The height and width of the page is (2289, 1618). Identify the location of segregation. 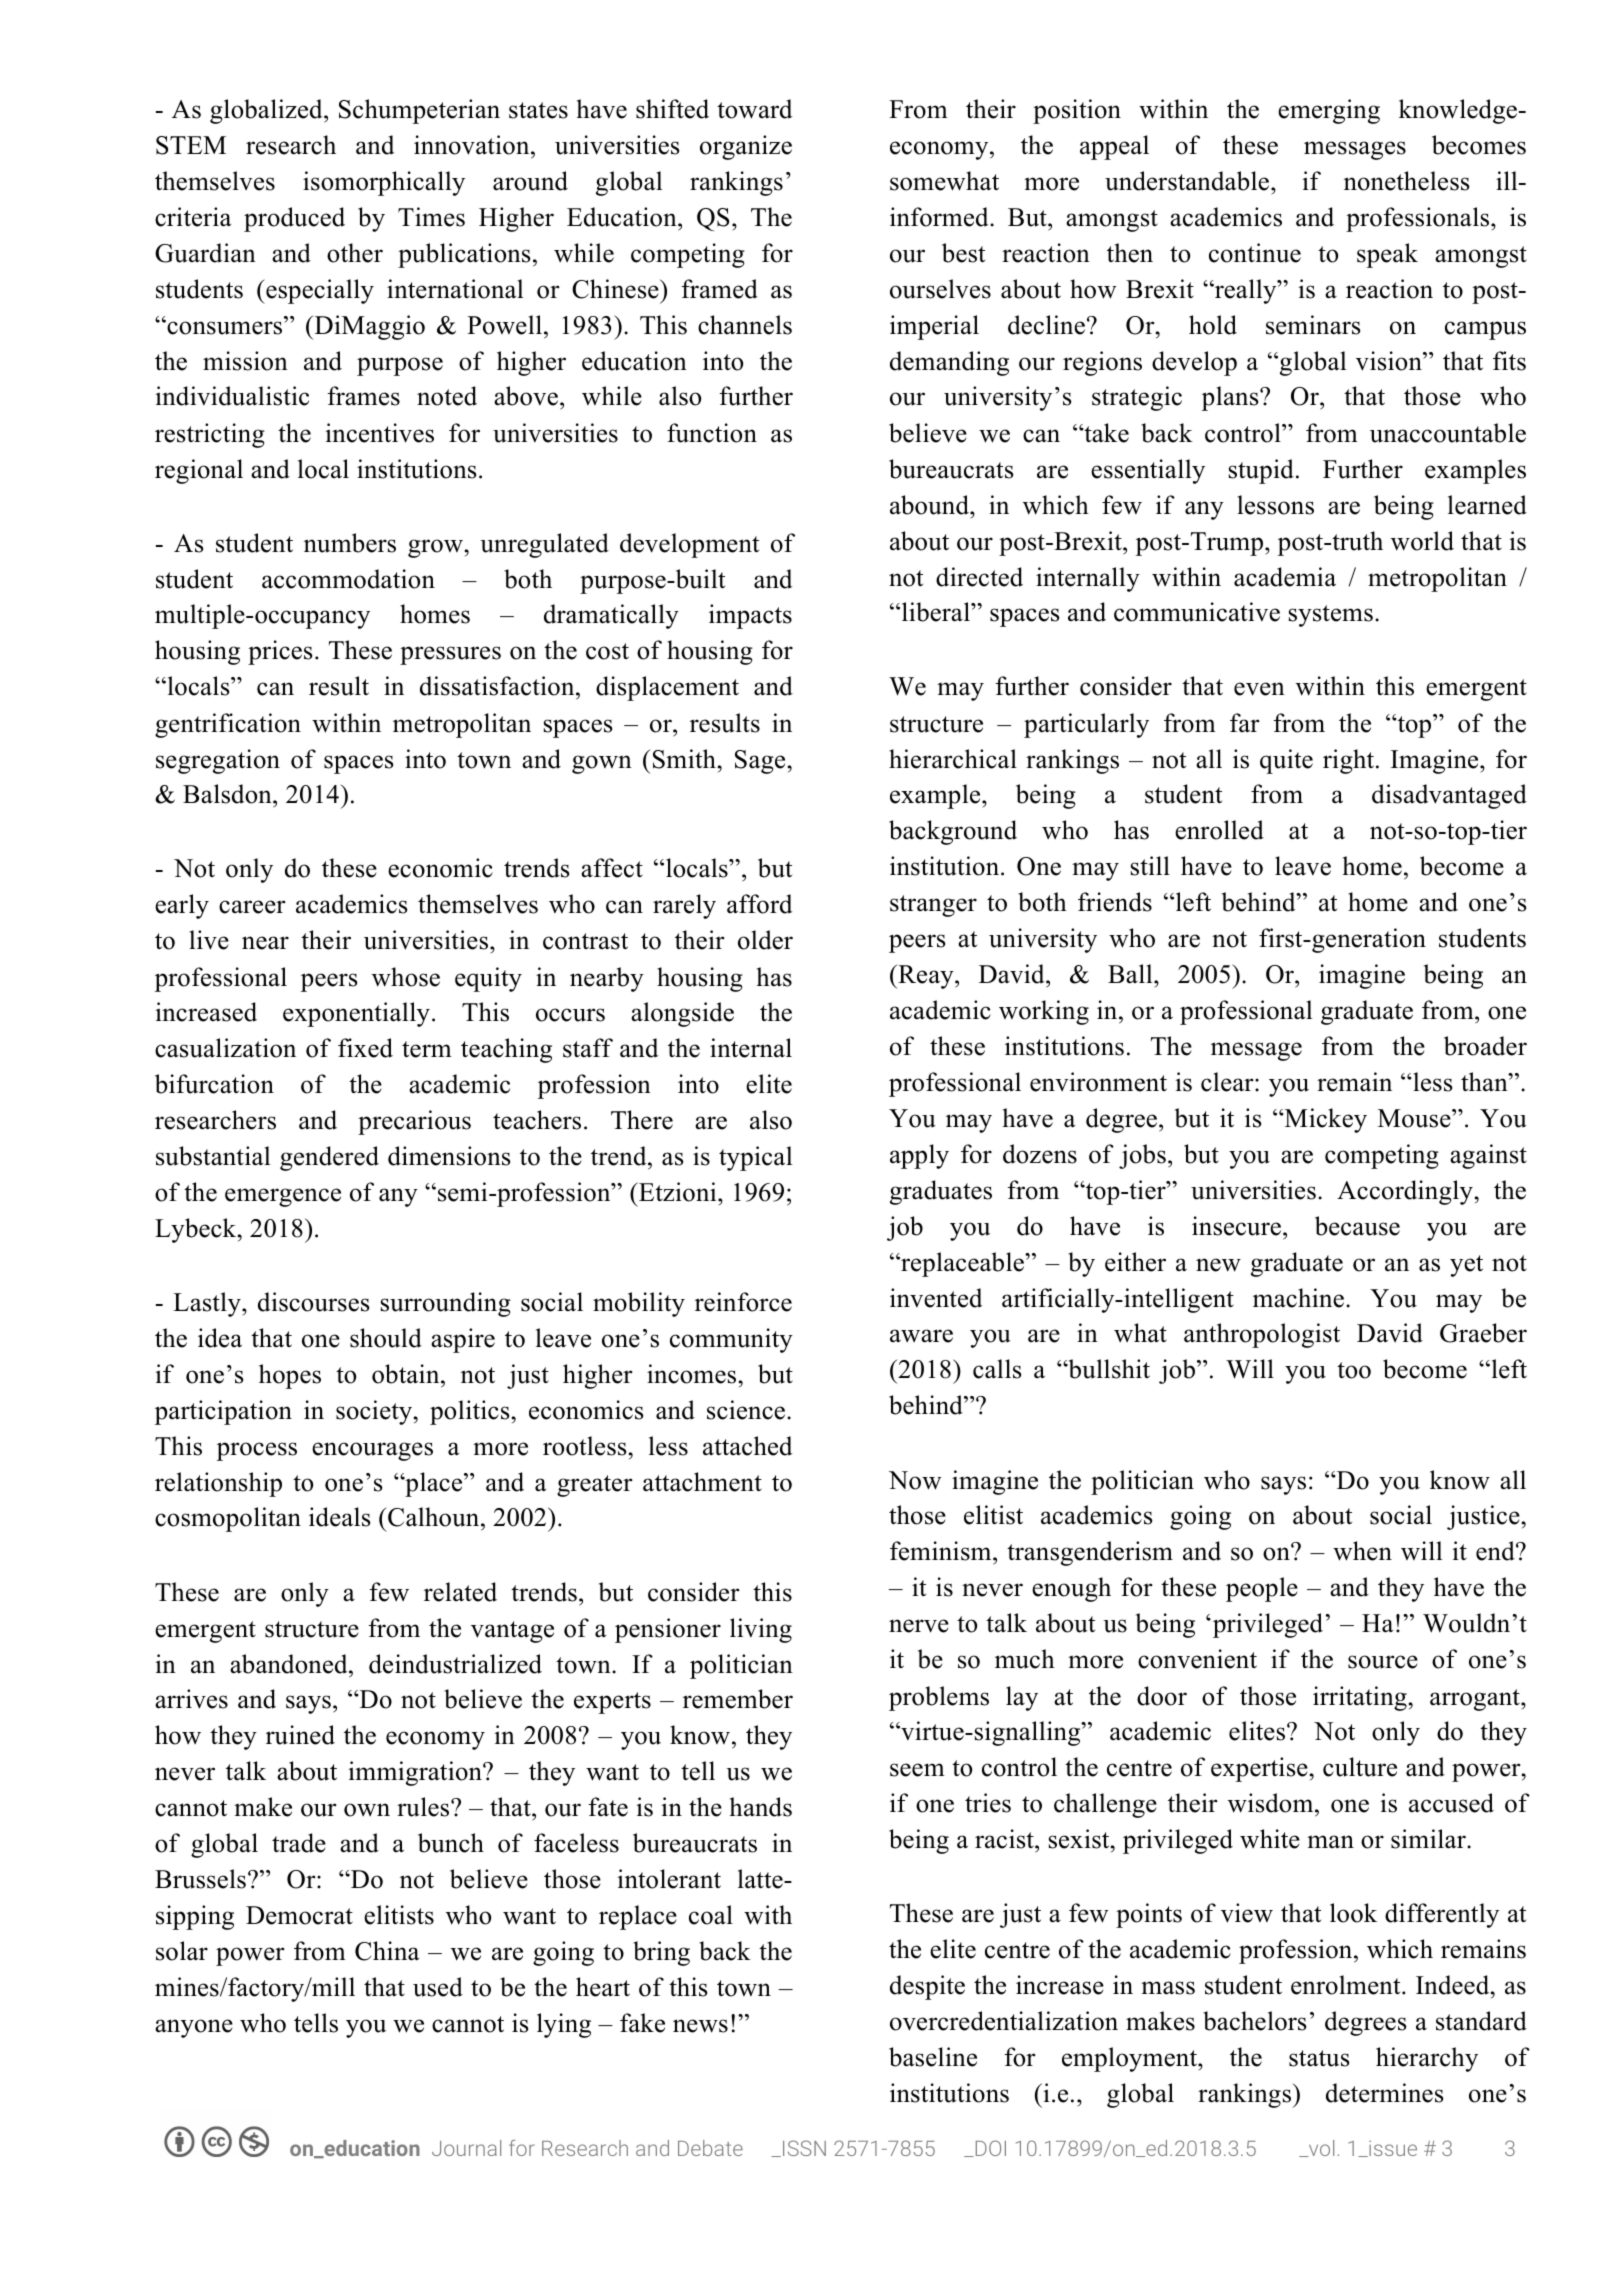
(218, 761).
